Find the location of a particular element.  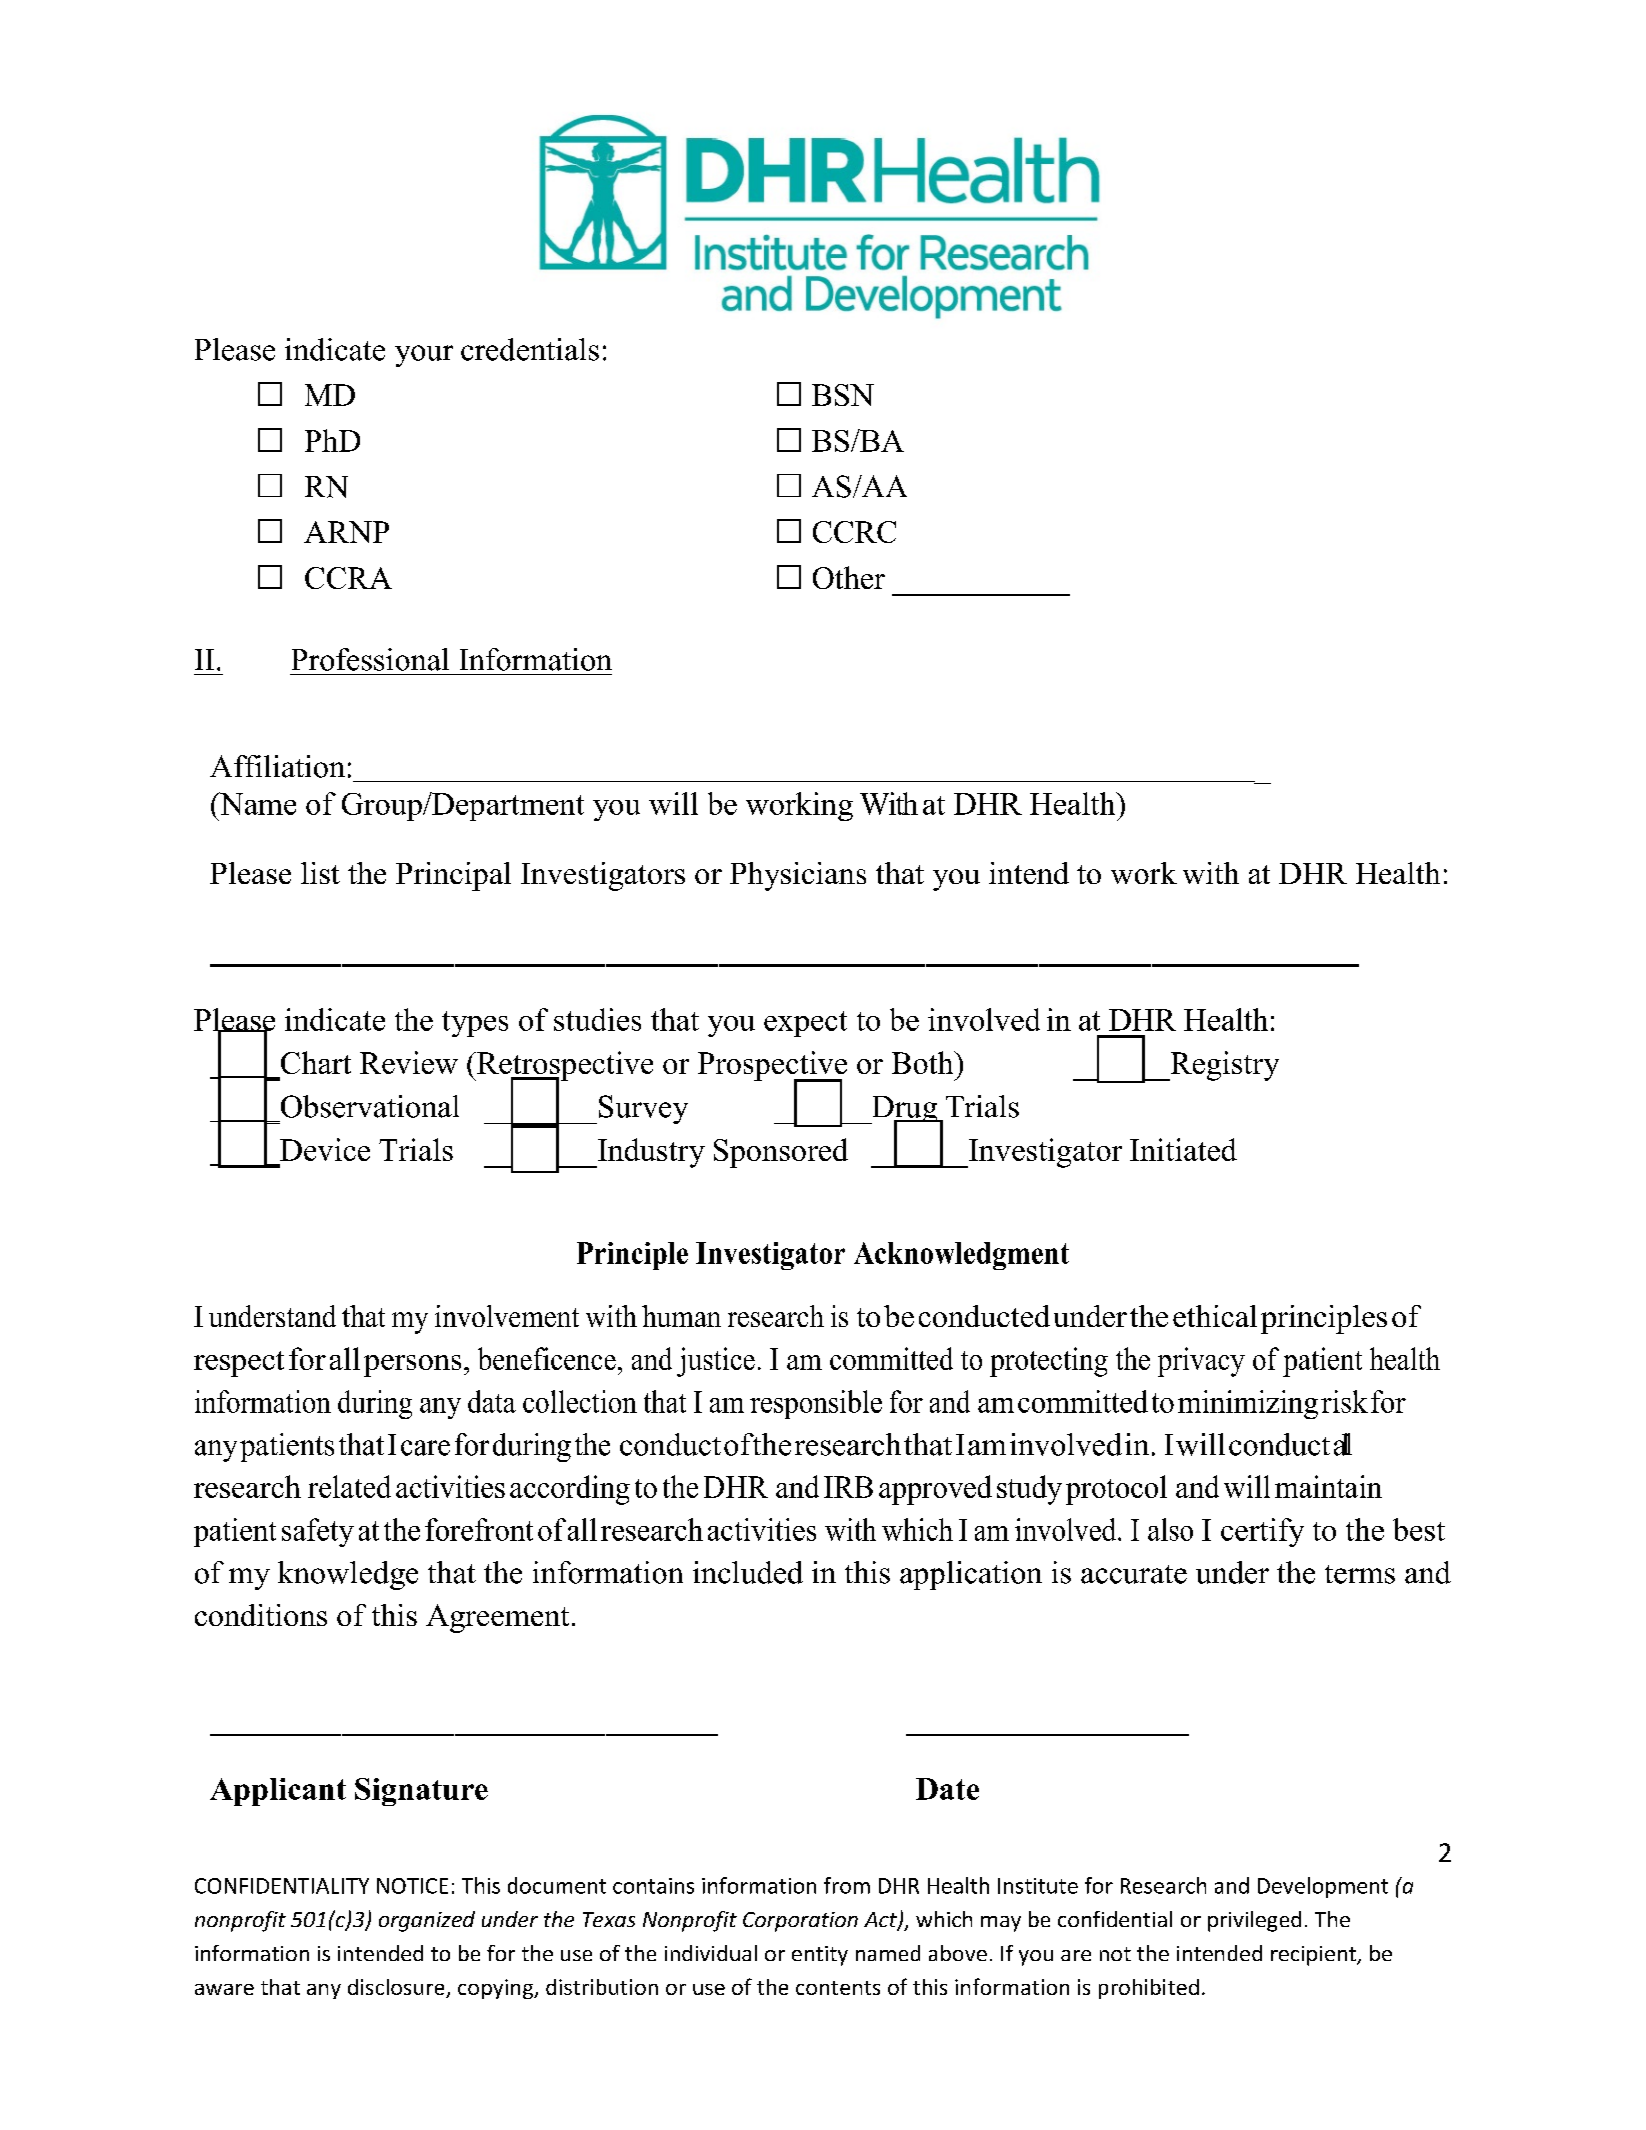

organized is located at coordinates (427, 1921).
